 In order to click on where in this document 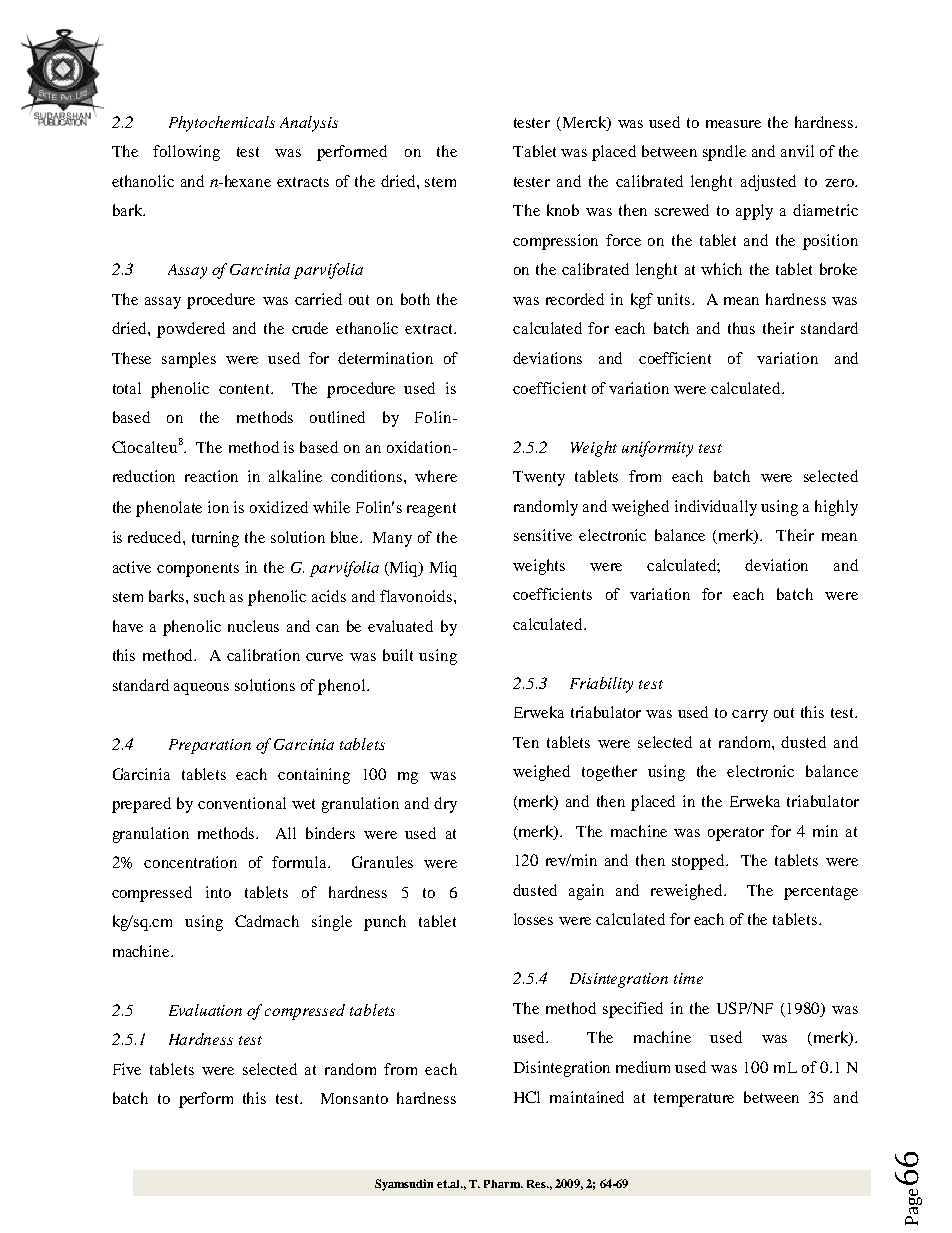, I will do `click(436, 476)`.
